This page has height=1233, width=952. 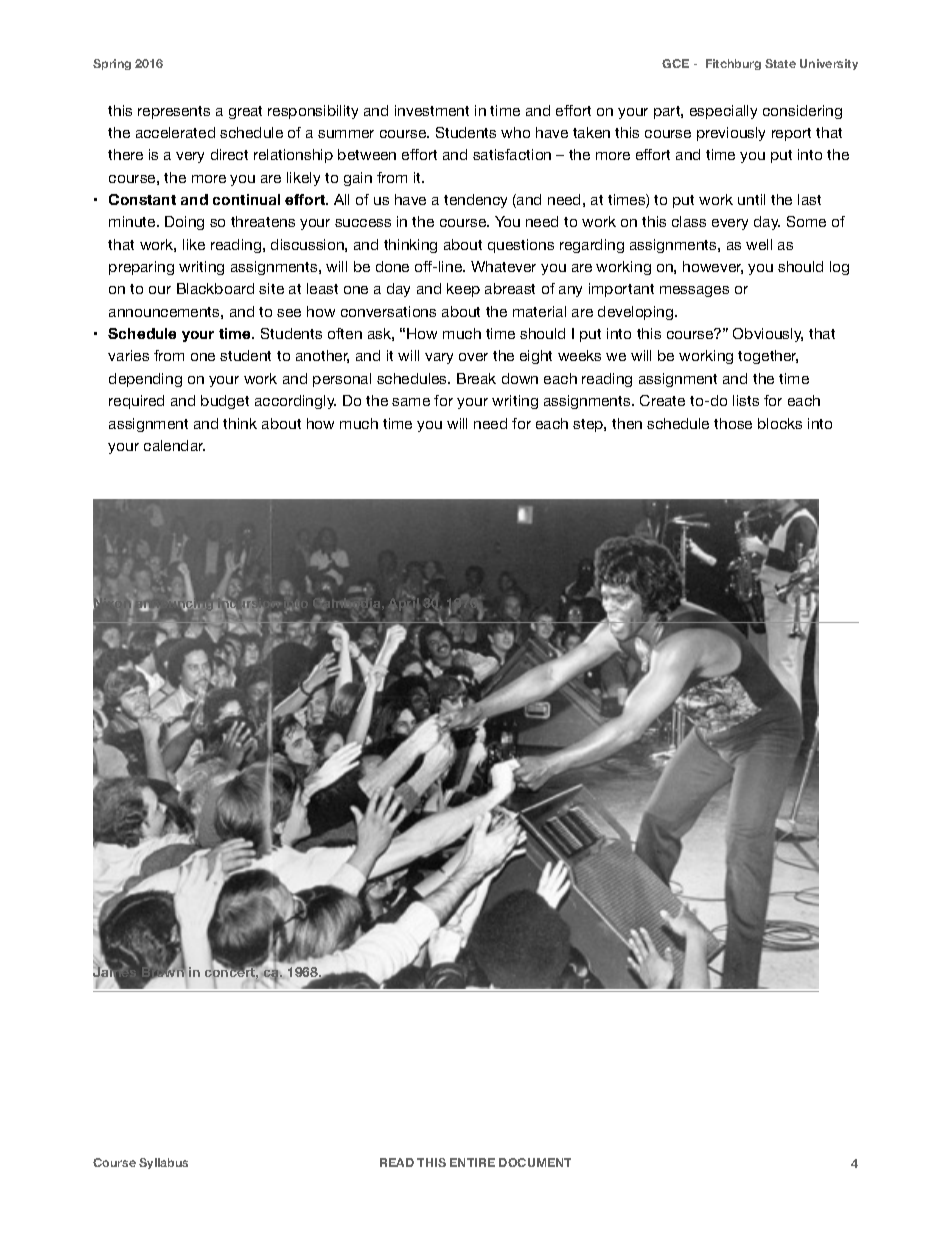 I want to click on Break, so click(x=476, y=378).
